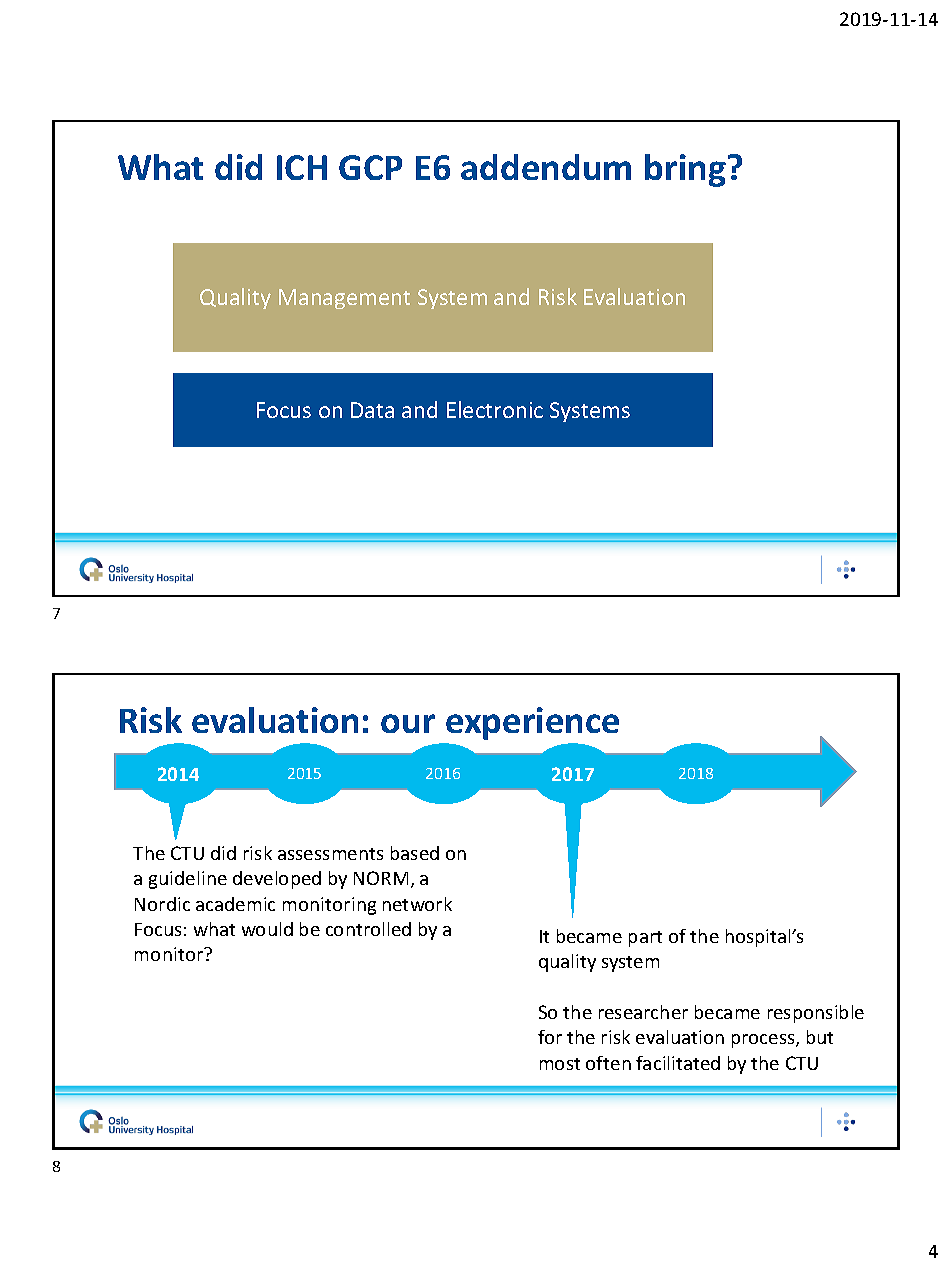 This screenshot has height=1270, width=952. What do you see at coordinates (408, 723) in the screenshot?
I see `our` at bounding box center [408, 723].
